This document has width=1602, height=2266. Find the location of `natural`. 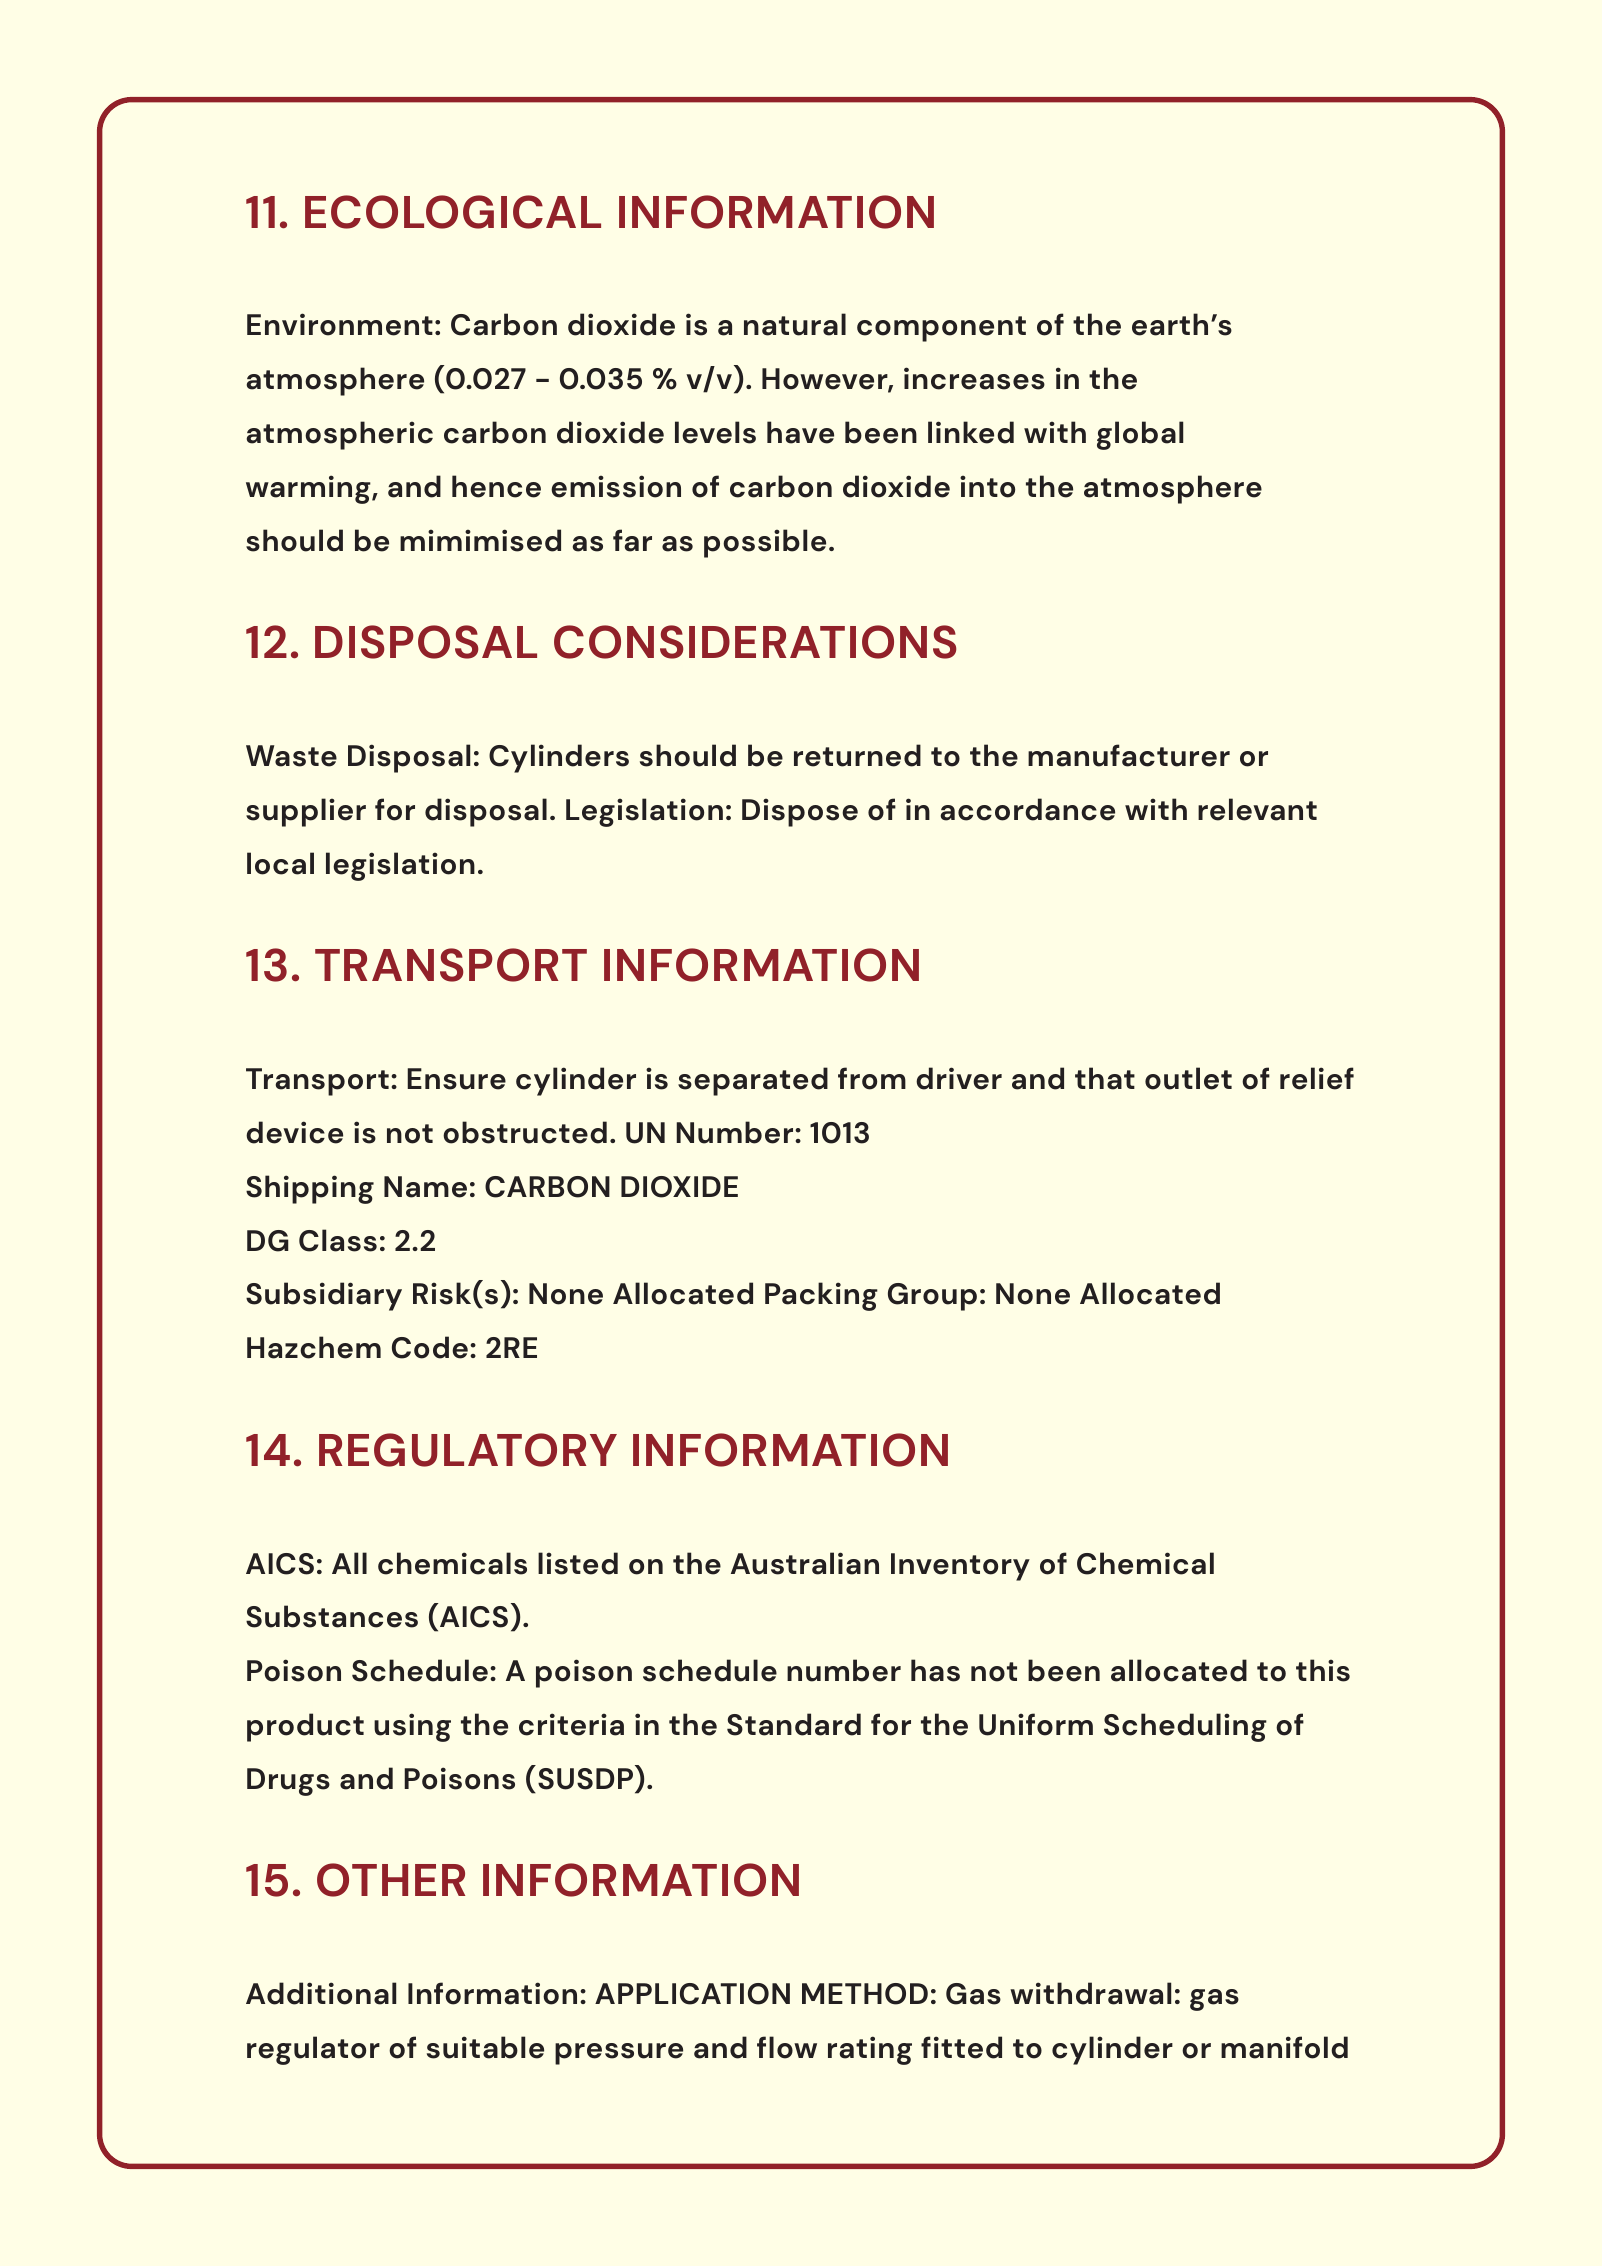

natural is located at coordinates (795, 324).
